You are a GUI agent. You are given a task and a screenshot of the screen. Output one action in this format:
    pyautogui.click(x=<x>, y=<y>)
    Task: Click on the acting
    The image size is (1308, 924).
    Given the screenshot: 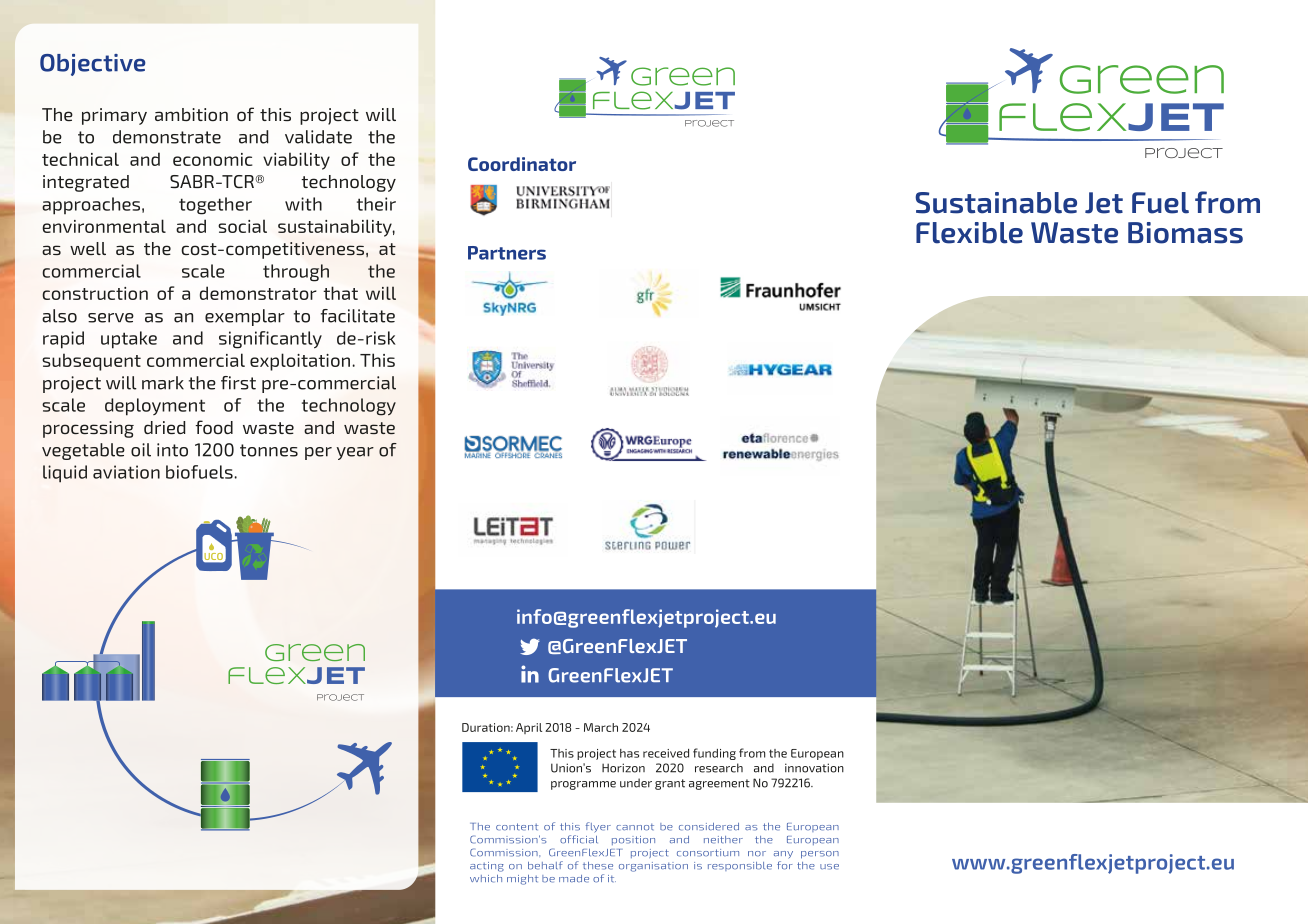 What is the action you would take?
    pyautogui.click(x=487, y=867)
